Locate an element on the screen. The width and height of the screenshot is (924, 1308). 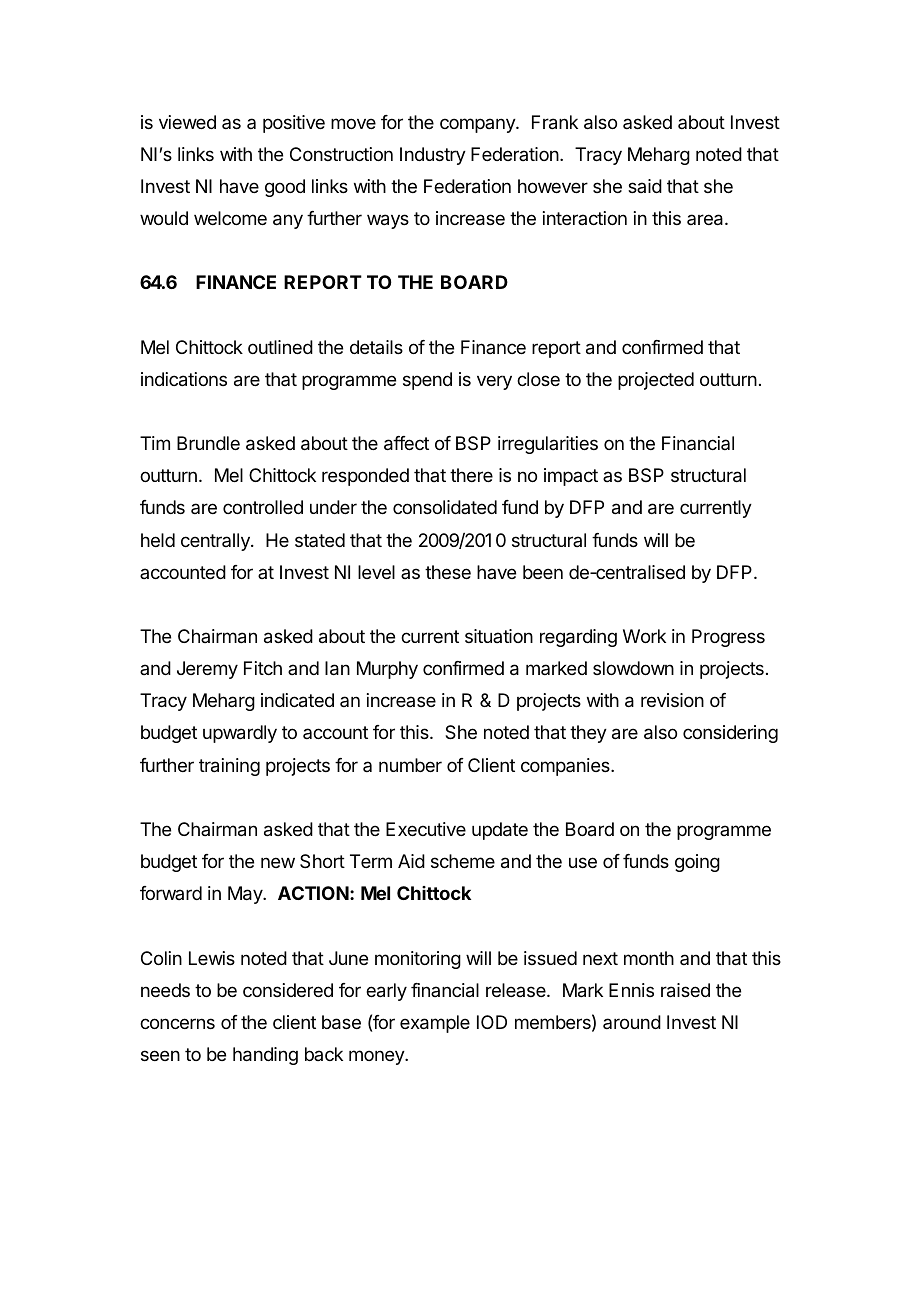
around is located at coordinates (632, 1022).
